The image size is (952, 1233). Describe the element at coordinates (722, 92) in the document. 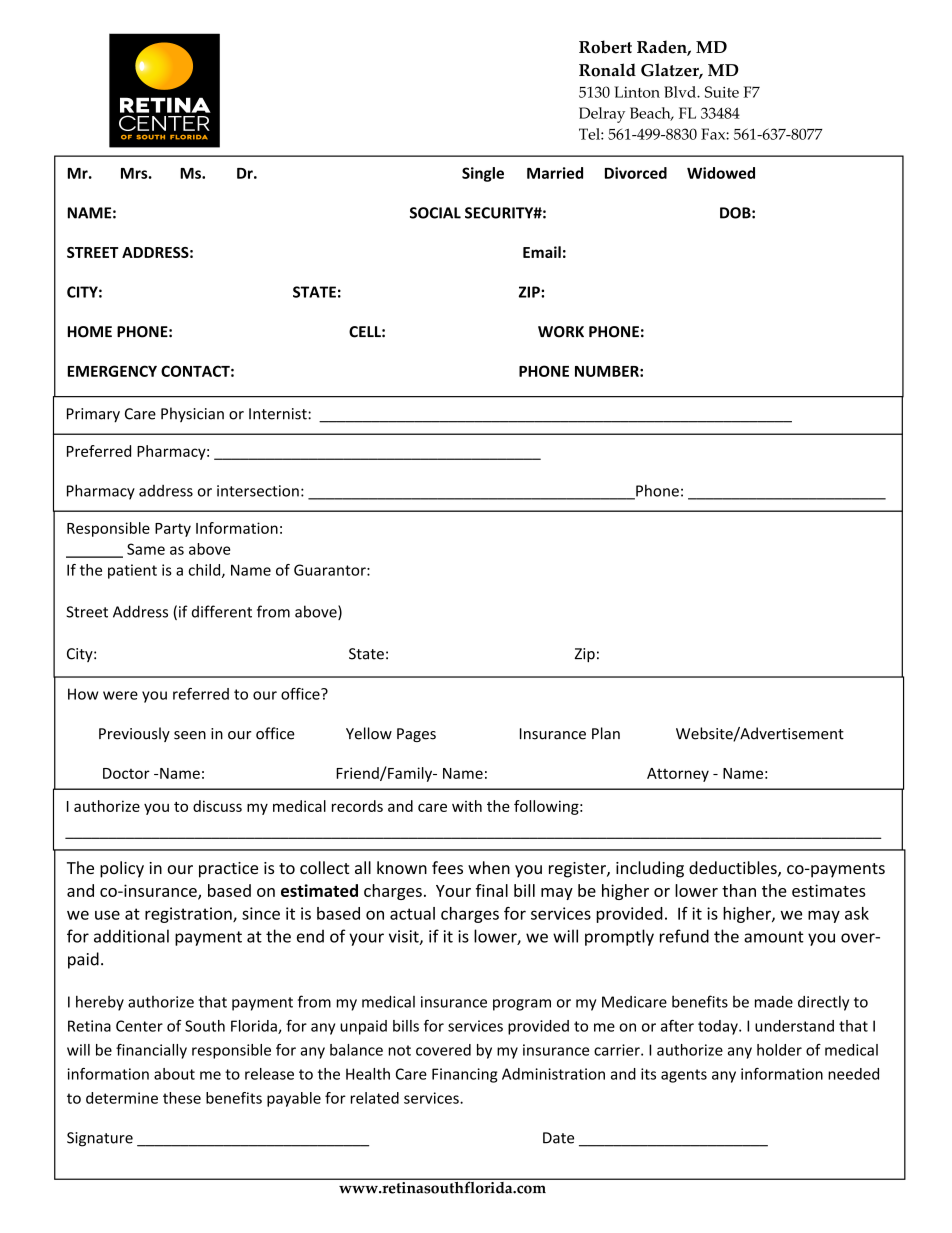

I see `Suite` at that location.
